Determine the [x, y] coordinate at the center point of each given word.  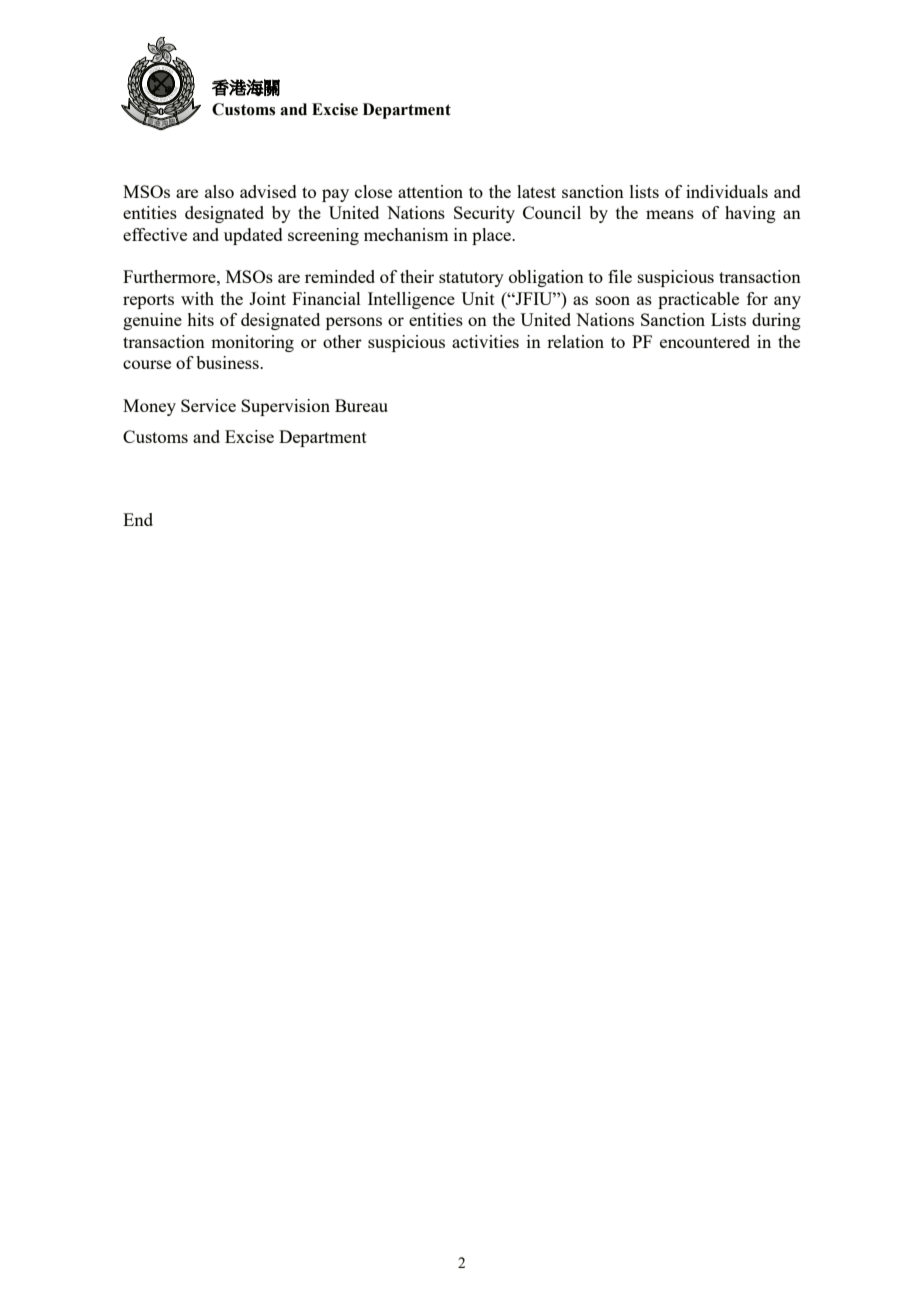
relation [575, 341]
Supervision [285, 407]
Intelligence [411, 300]
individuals [727, 191]
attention [430, 191]
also [219, 191]
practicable [698, 300]
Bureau [361, 405]
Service [208, 405]
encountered [705, 341]
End [138, 519]
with [197, 298]
